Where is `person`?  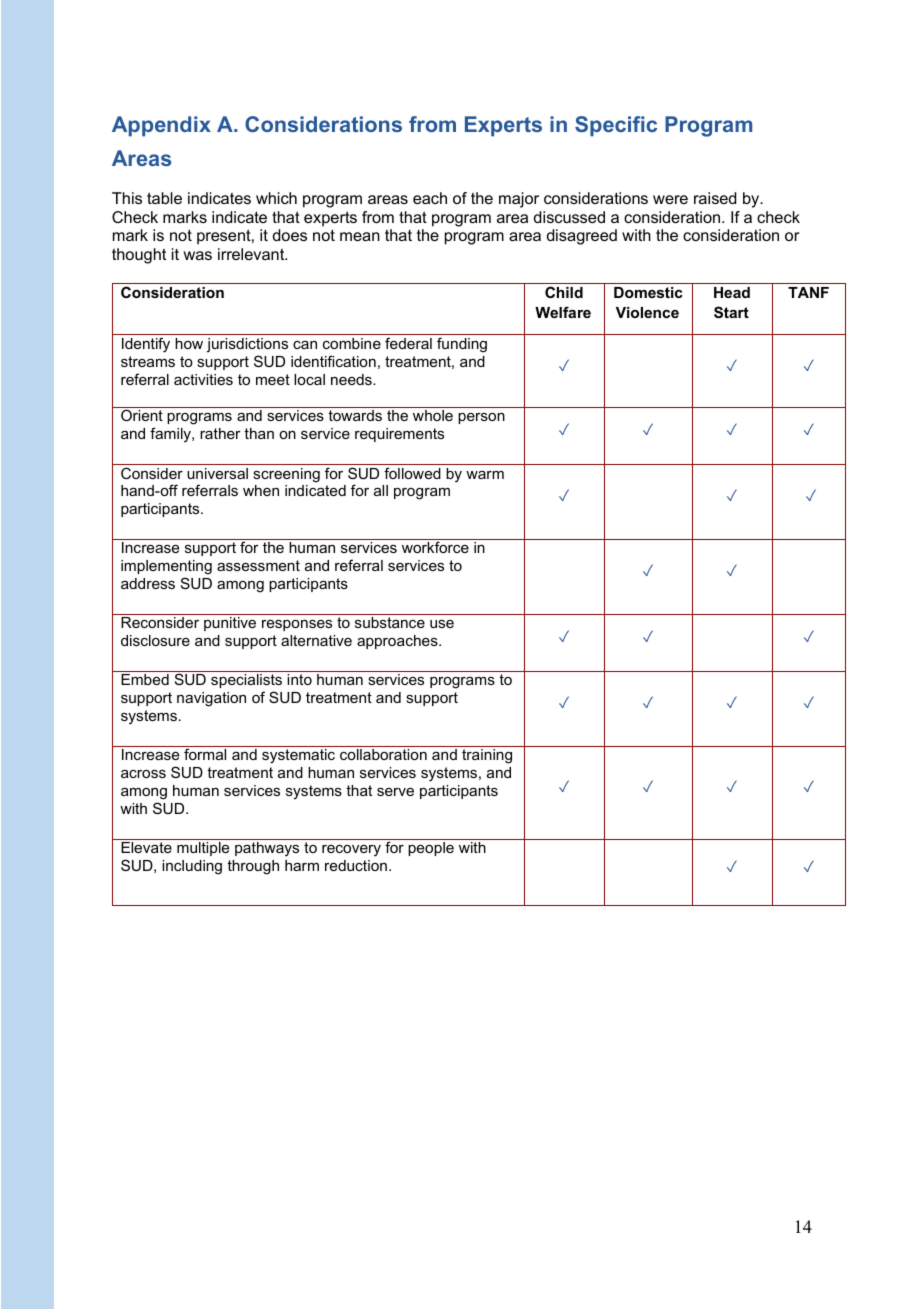
person is located at coordinates (481, 418).
